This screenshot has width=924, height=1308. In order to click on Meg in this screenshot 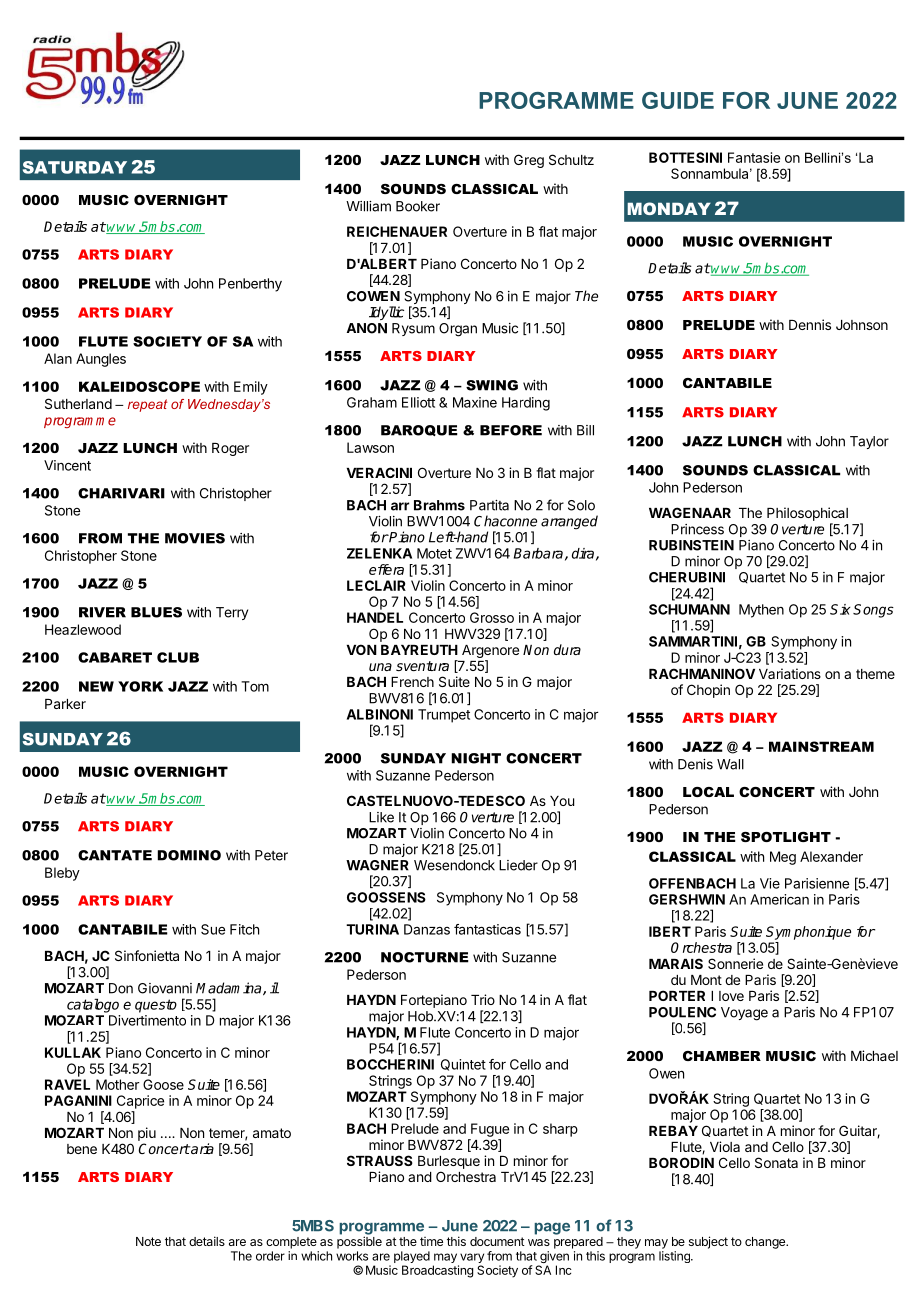, I will do `click(783, 858)`.
